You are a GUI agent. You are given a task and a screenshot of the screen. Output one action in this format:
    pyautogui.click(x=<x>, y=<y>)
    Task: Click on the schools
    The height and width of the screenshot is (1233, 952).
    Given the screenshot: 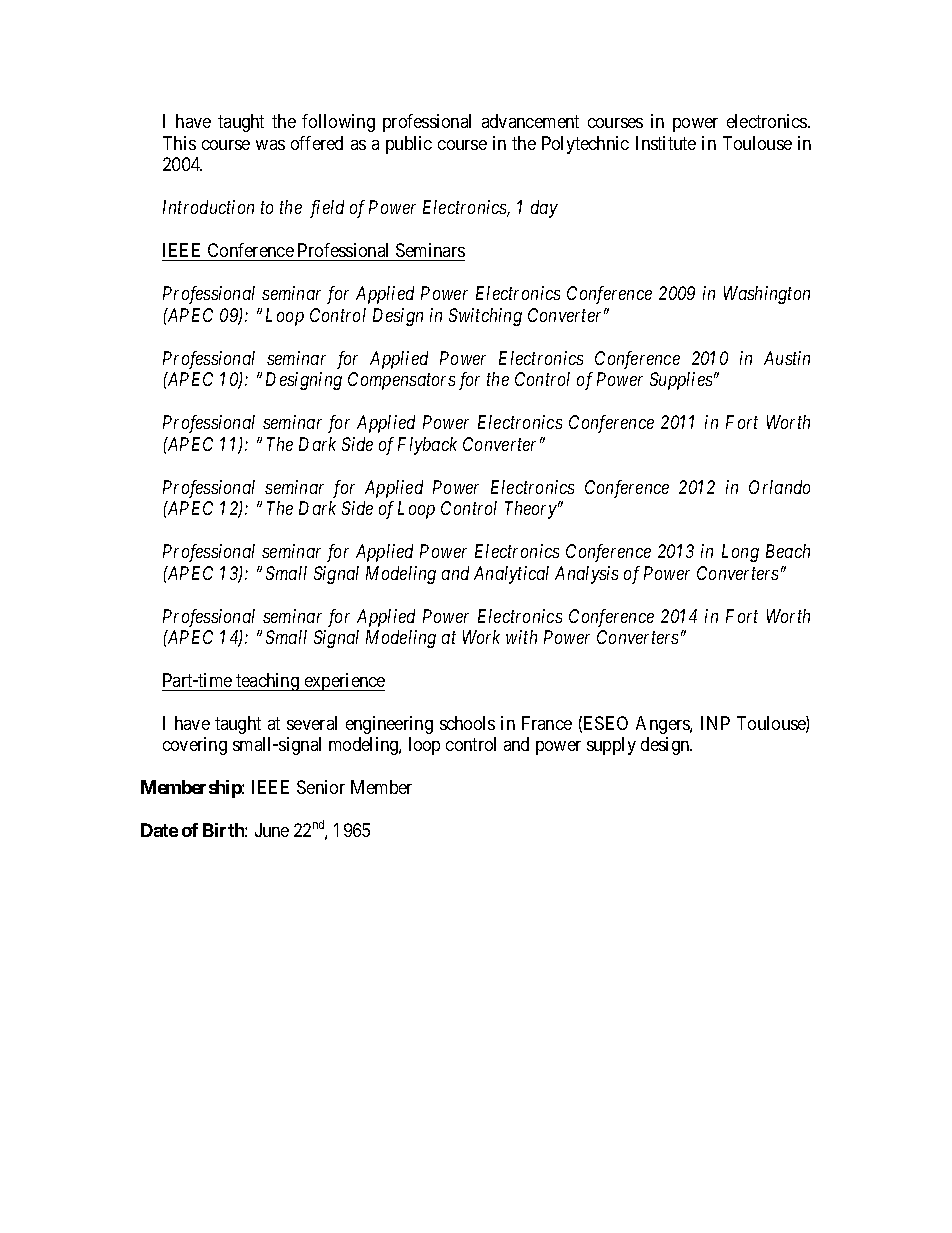 What is the action you would take?
    pyautogui.click(x=467, y=723)
